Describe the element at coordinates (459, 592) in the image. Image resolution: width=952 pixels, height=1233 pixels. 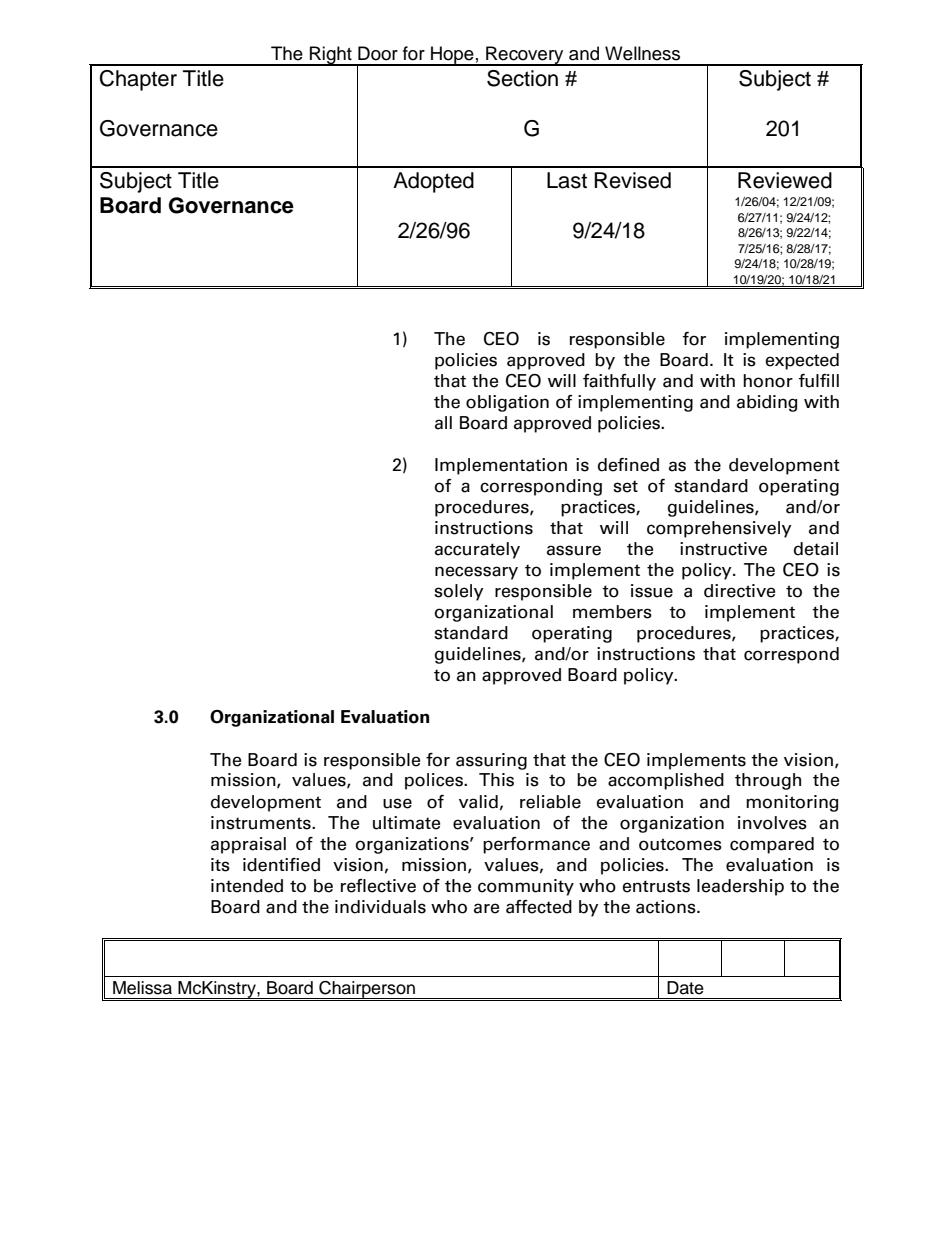
I see `solely` at that location.
